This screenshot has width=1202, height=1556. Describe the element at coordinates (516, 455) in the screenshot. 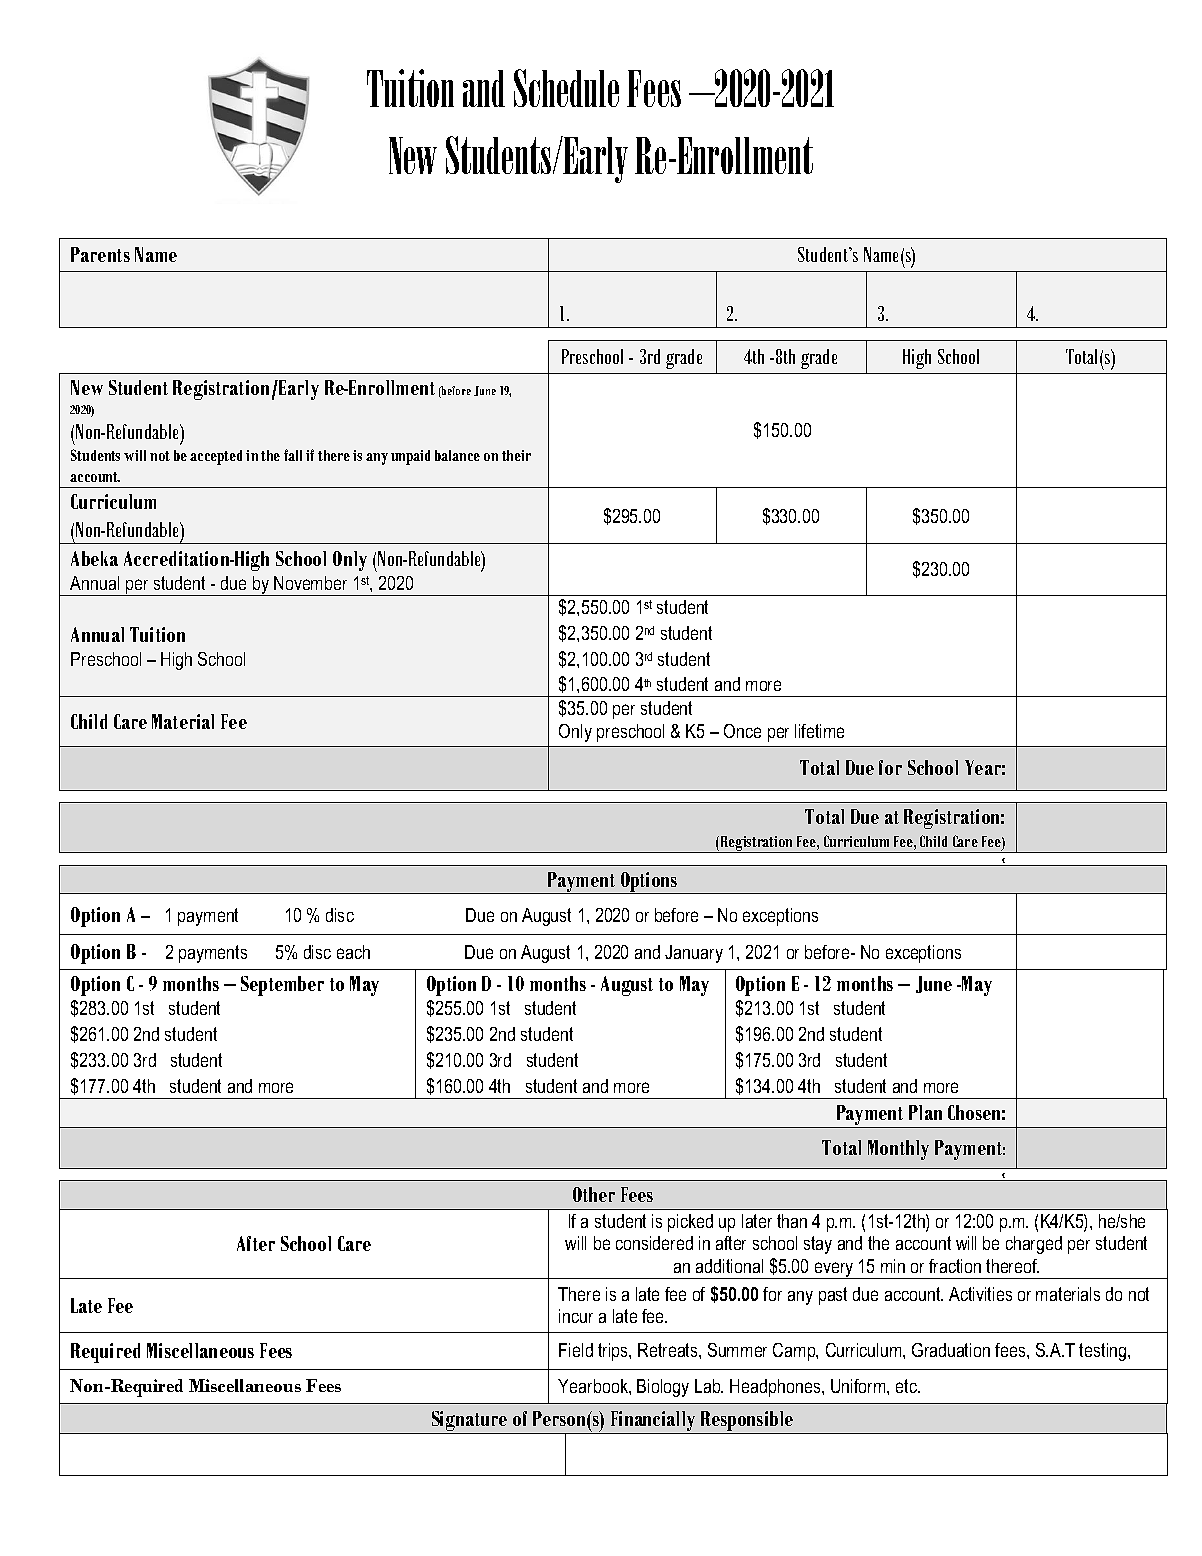

I see `their` at that location.
